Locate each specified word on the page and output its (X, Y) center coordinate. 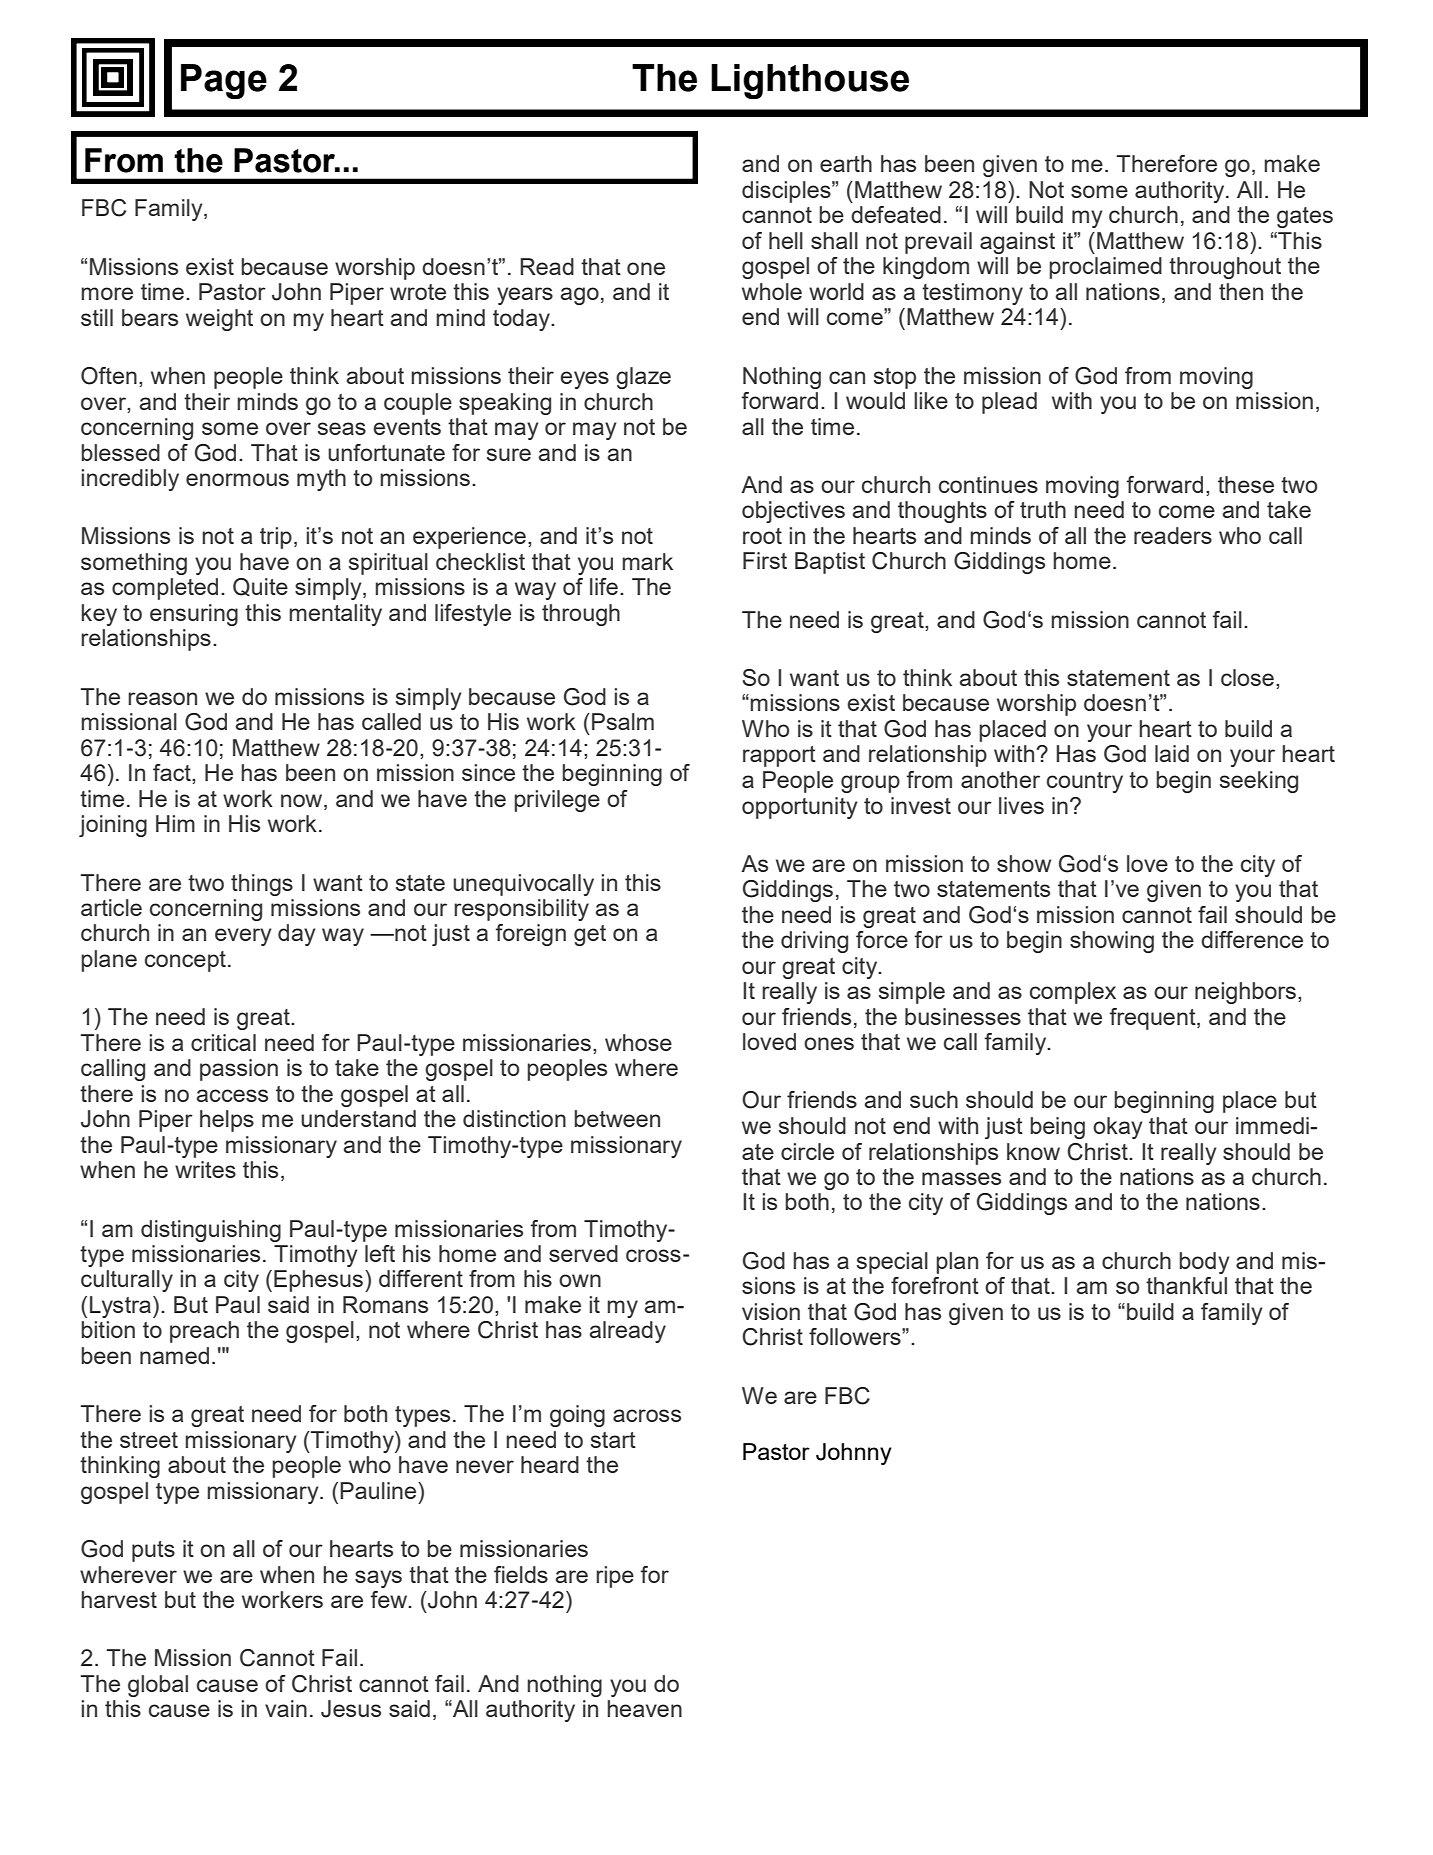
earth (846, 163)
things (262, 885)
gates (1305, 217)
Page (224, 81)
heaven (644, 1708)
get (590, 935)
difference (1252, 939)
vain (286, 1708)
